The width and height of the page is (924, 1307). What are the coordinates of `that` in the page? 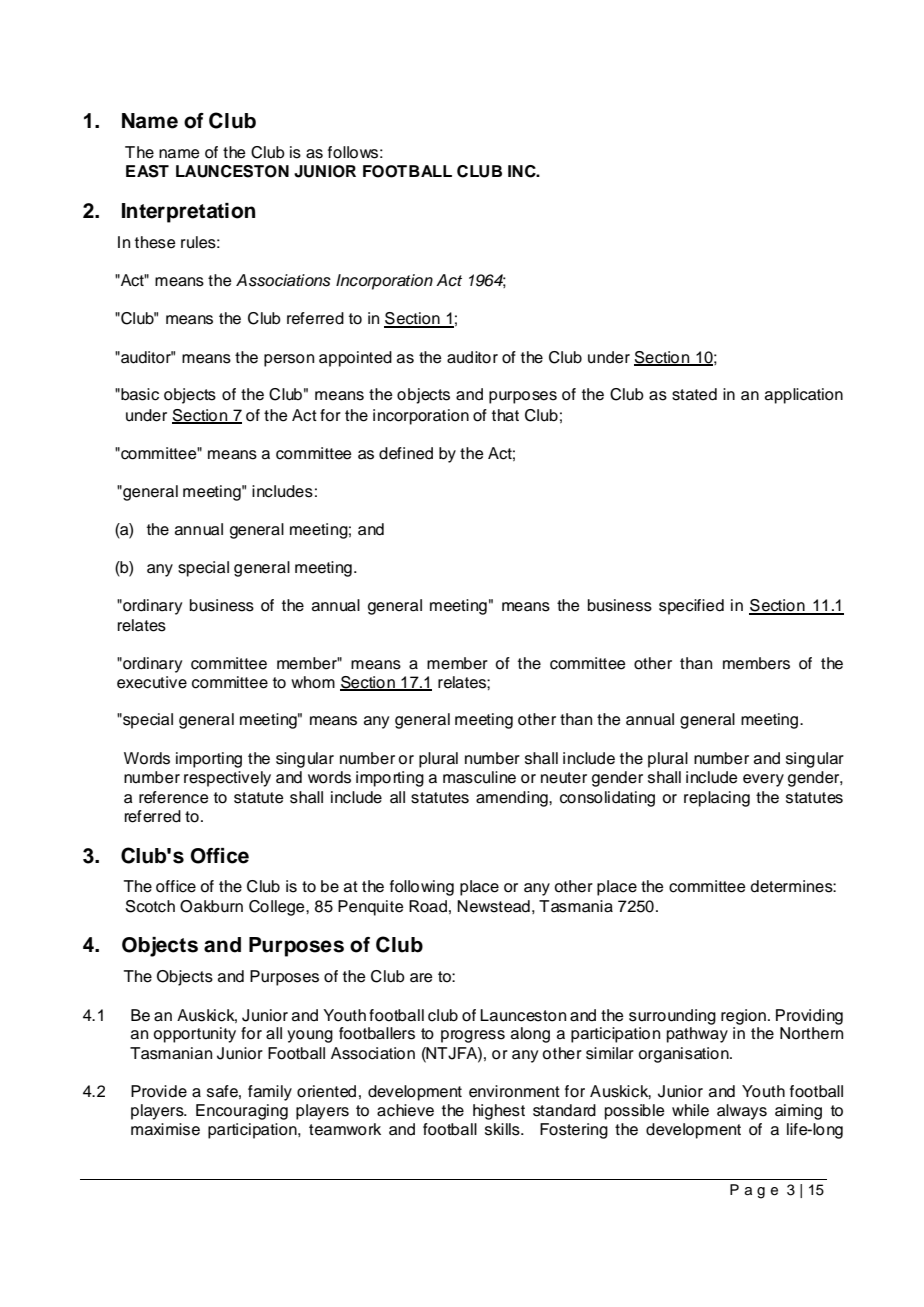 It's located at (505, 415).
